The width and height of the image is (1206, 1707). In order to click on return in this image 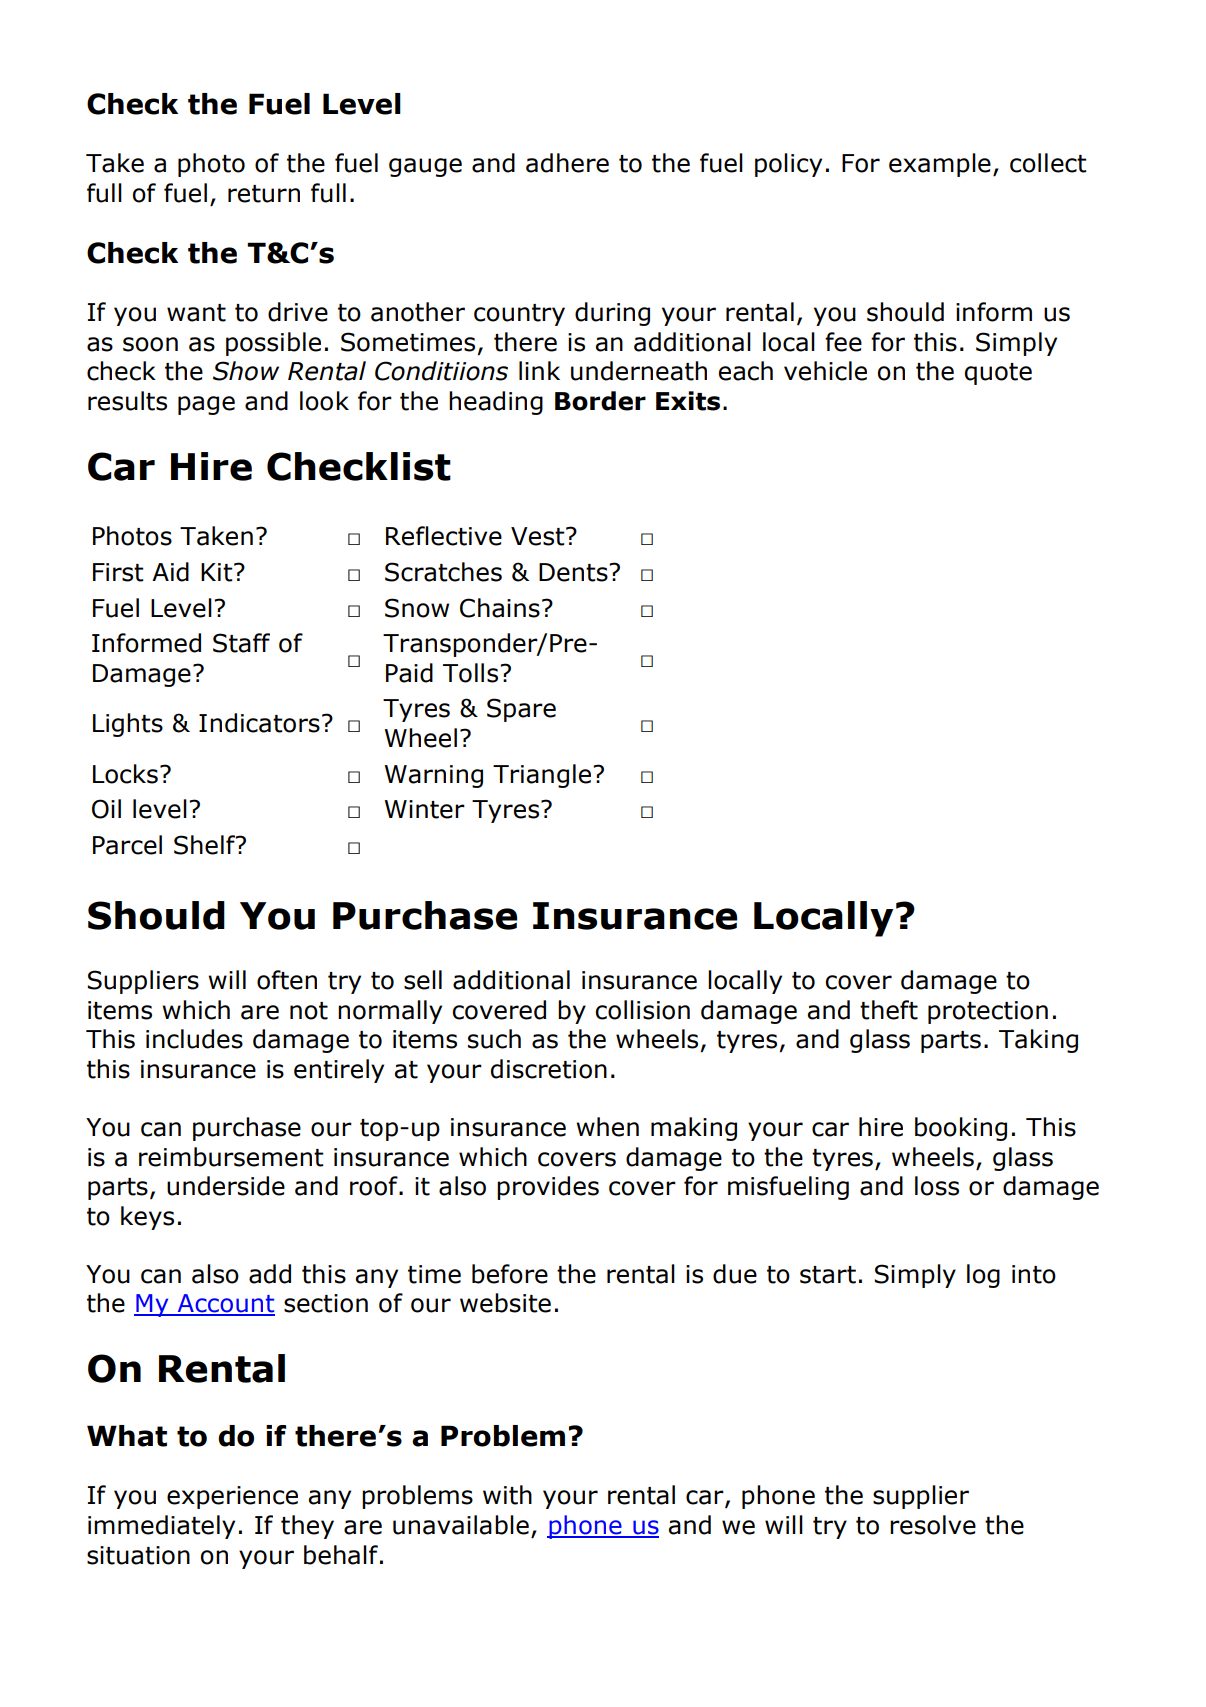, I will do `click(264, 194)`.
